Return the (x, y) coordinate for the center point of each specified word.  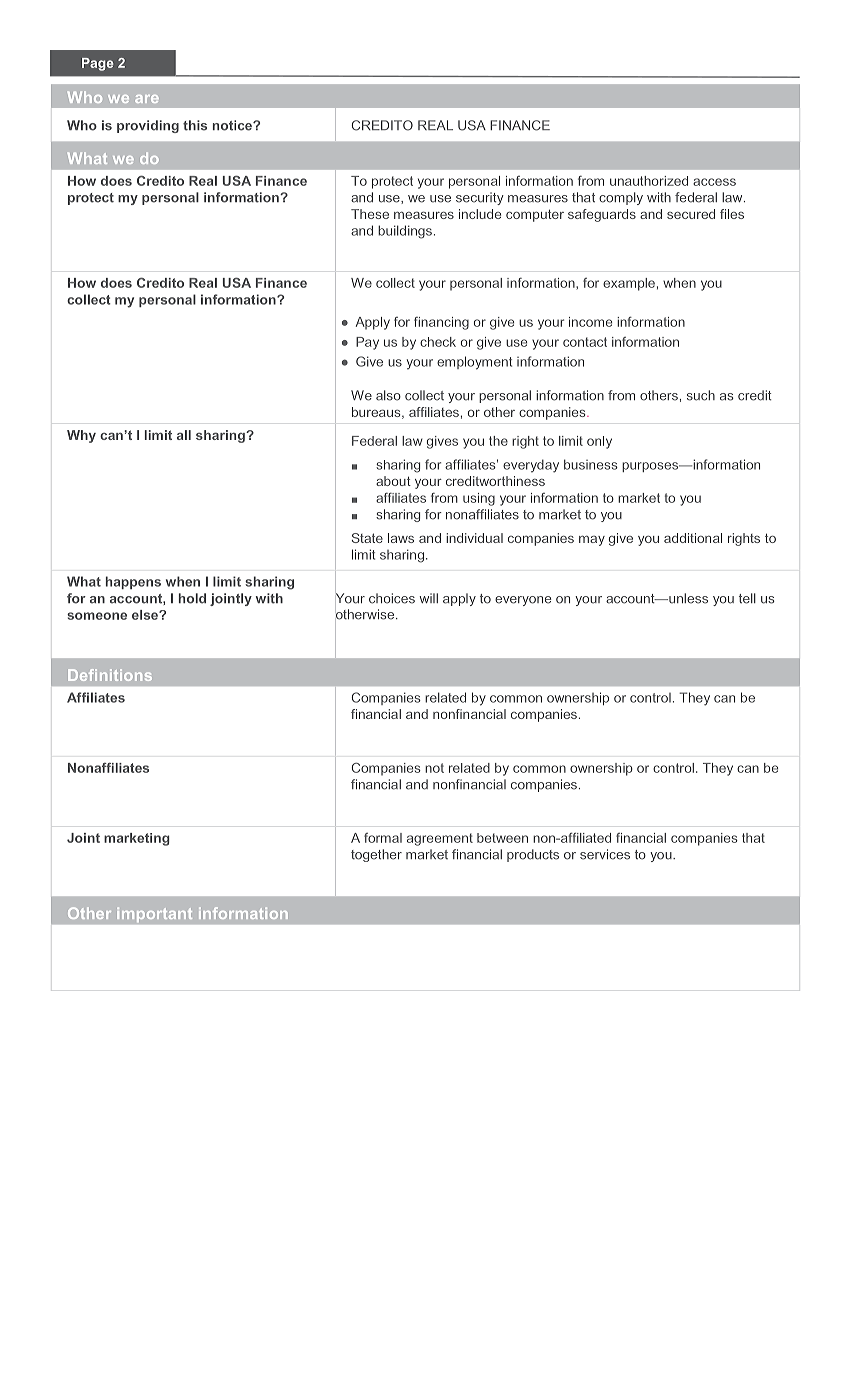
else (146, 615)
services (605, 854)
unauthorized (649, 181)
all (184, 435)
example (629, 284)
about (393, 481)
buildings (405, 232)
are (147, 99)
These (370, 214)
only (599, 442)
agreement (440, 839)
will (429, 598)
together (376, 855)
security (480, 198)
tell (747, 598)
